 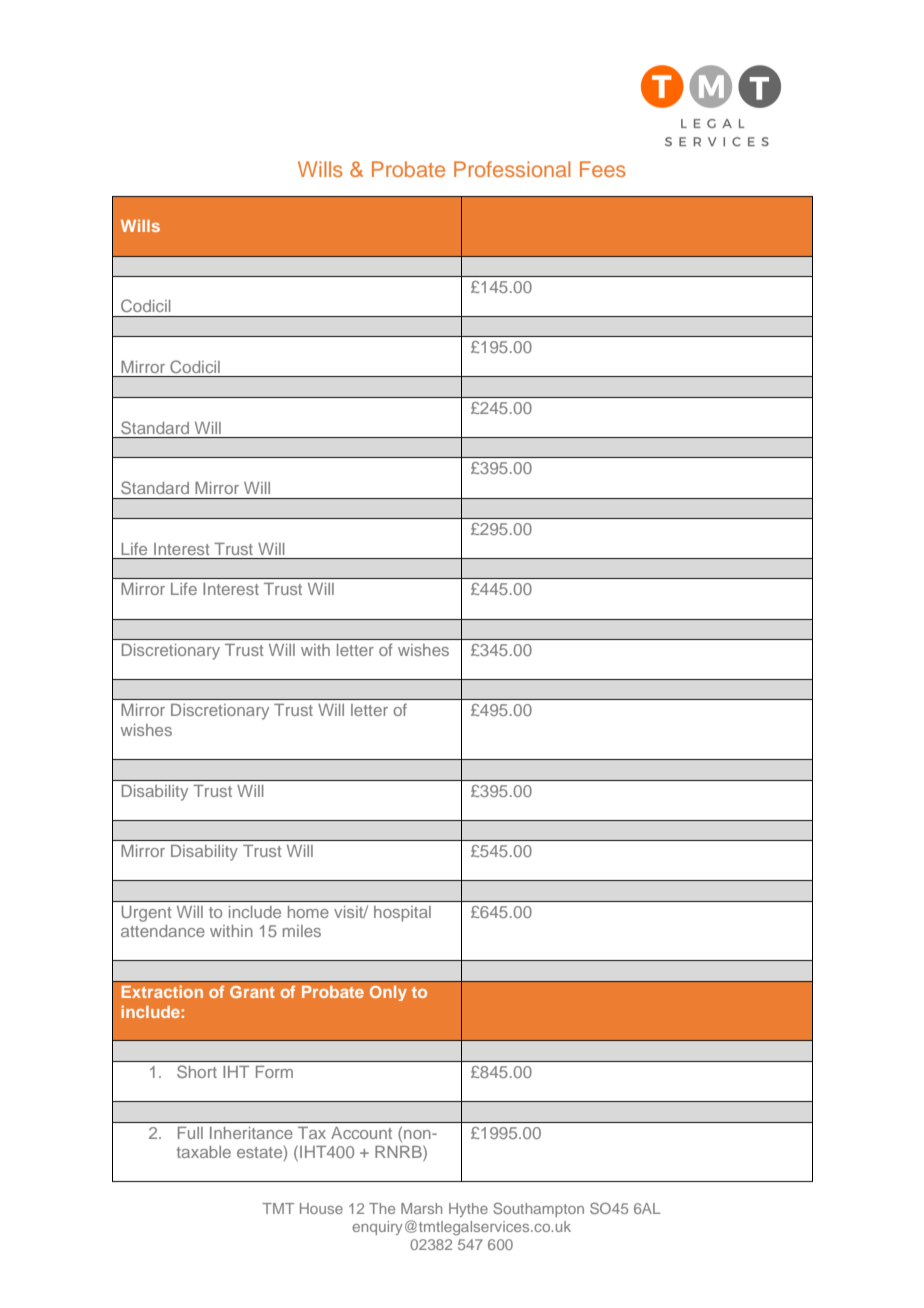 What do you see at coordinates (163, 931) in the image?
I see `attendance` at bounding box center [163, 931].
